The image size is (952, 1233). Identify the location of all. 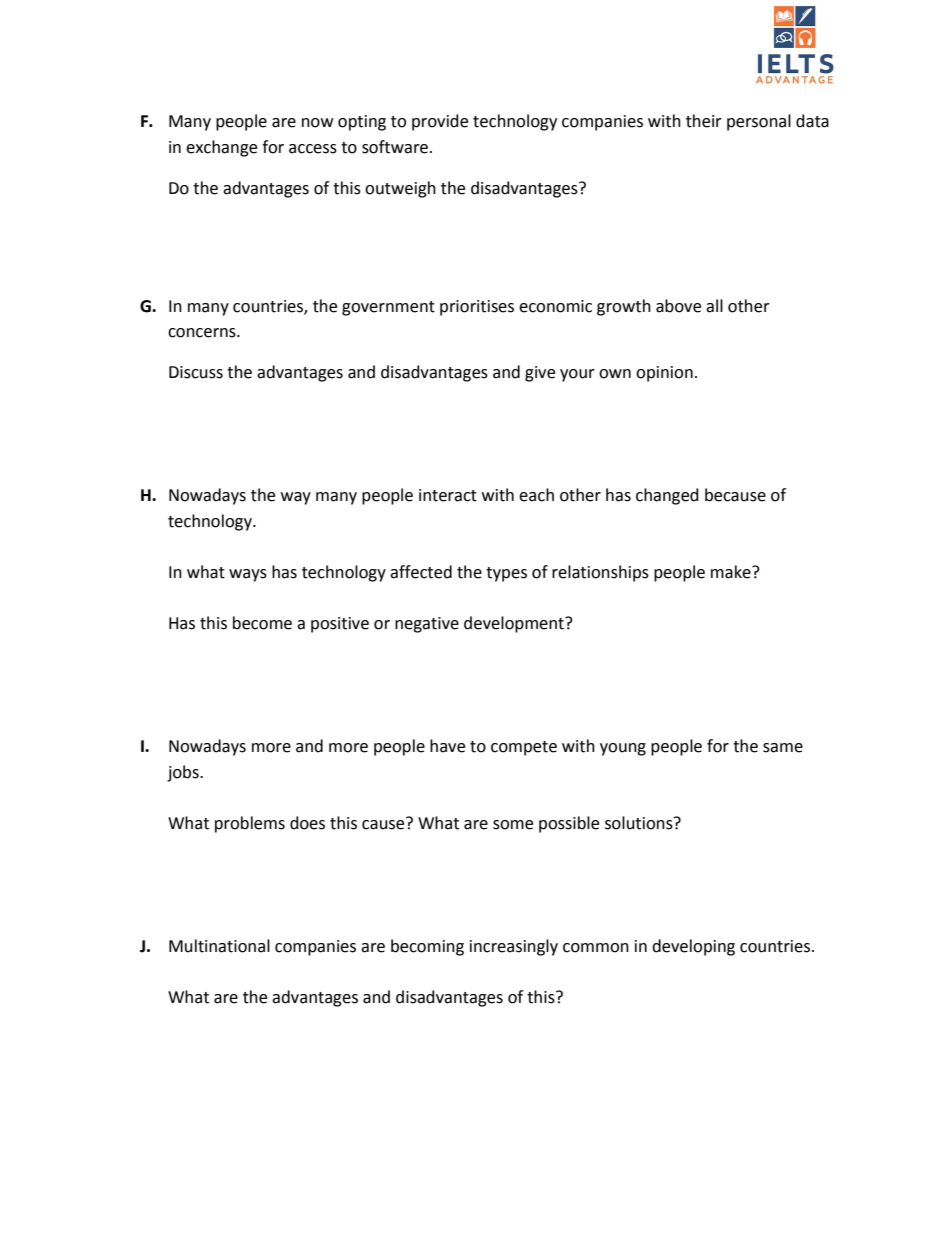
(714, 306).
